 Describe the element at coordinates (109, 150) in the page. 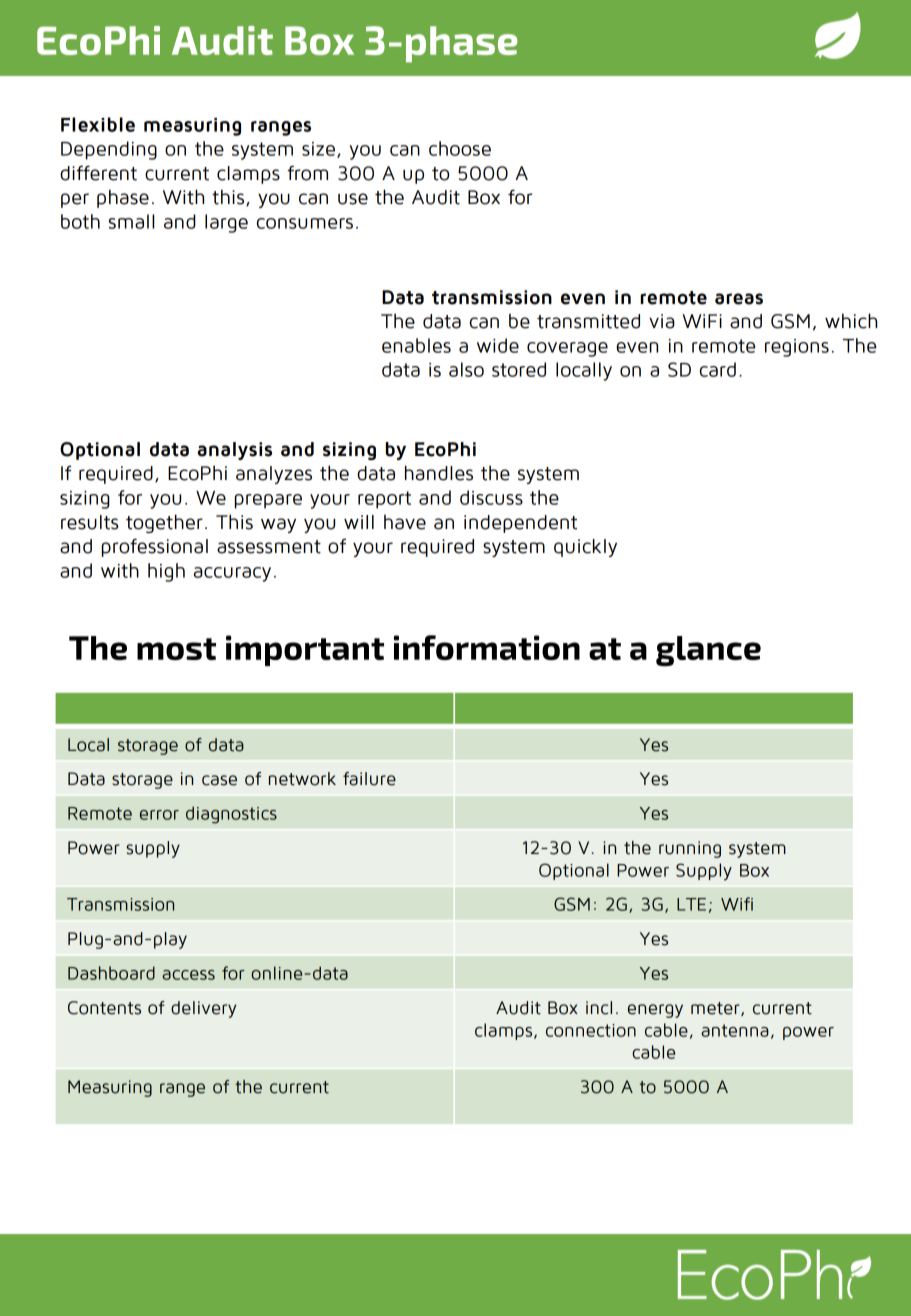

I see `Depending` at that location.
